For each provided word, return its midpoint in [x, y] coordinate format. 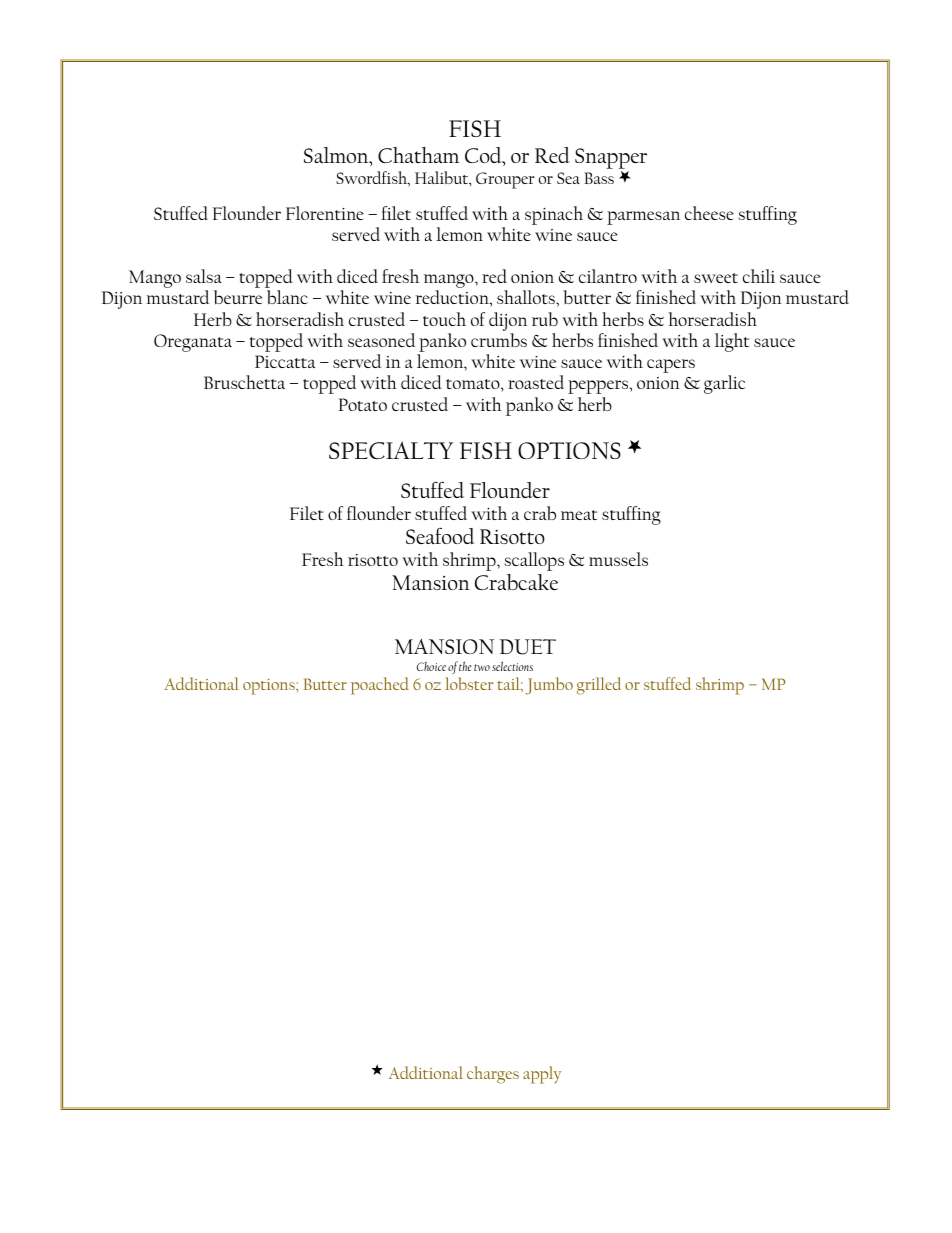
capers [671, 366]
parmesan [643, 218]
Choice [431, 666]
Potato [363, 404]
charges [493, 1075]
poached [380, 686]
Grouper [505, 180]
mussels [618, 559]
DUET [528, 647]
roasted [536, 382]
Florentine [325, 213]
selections [512, 666]
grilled [599, 686]
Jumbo [549, 686]
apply [542, 1075]
